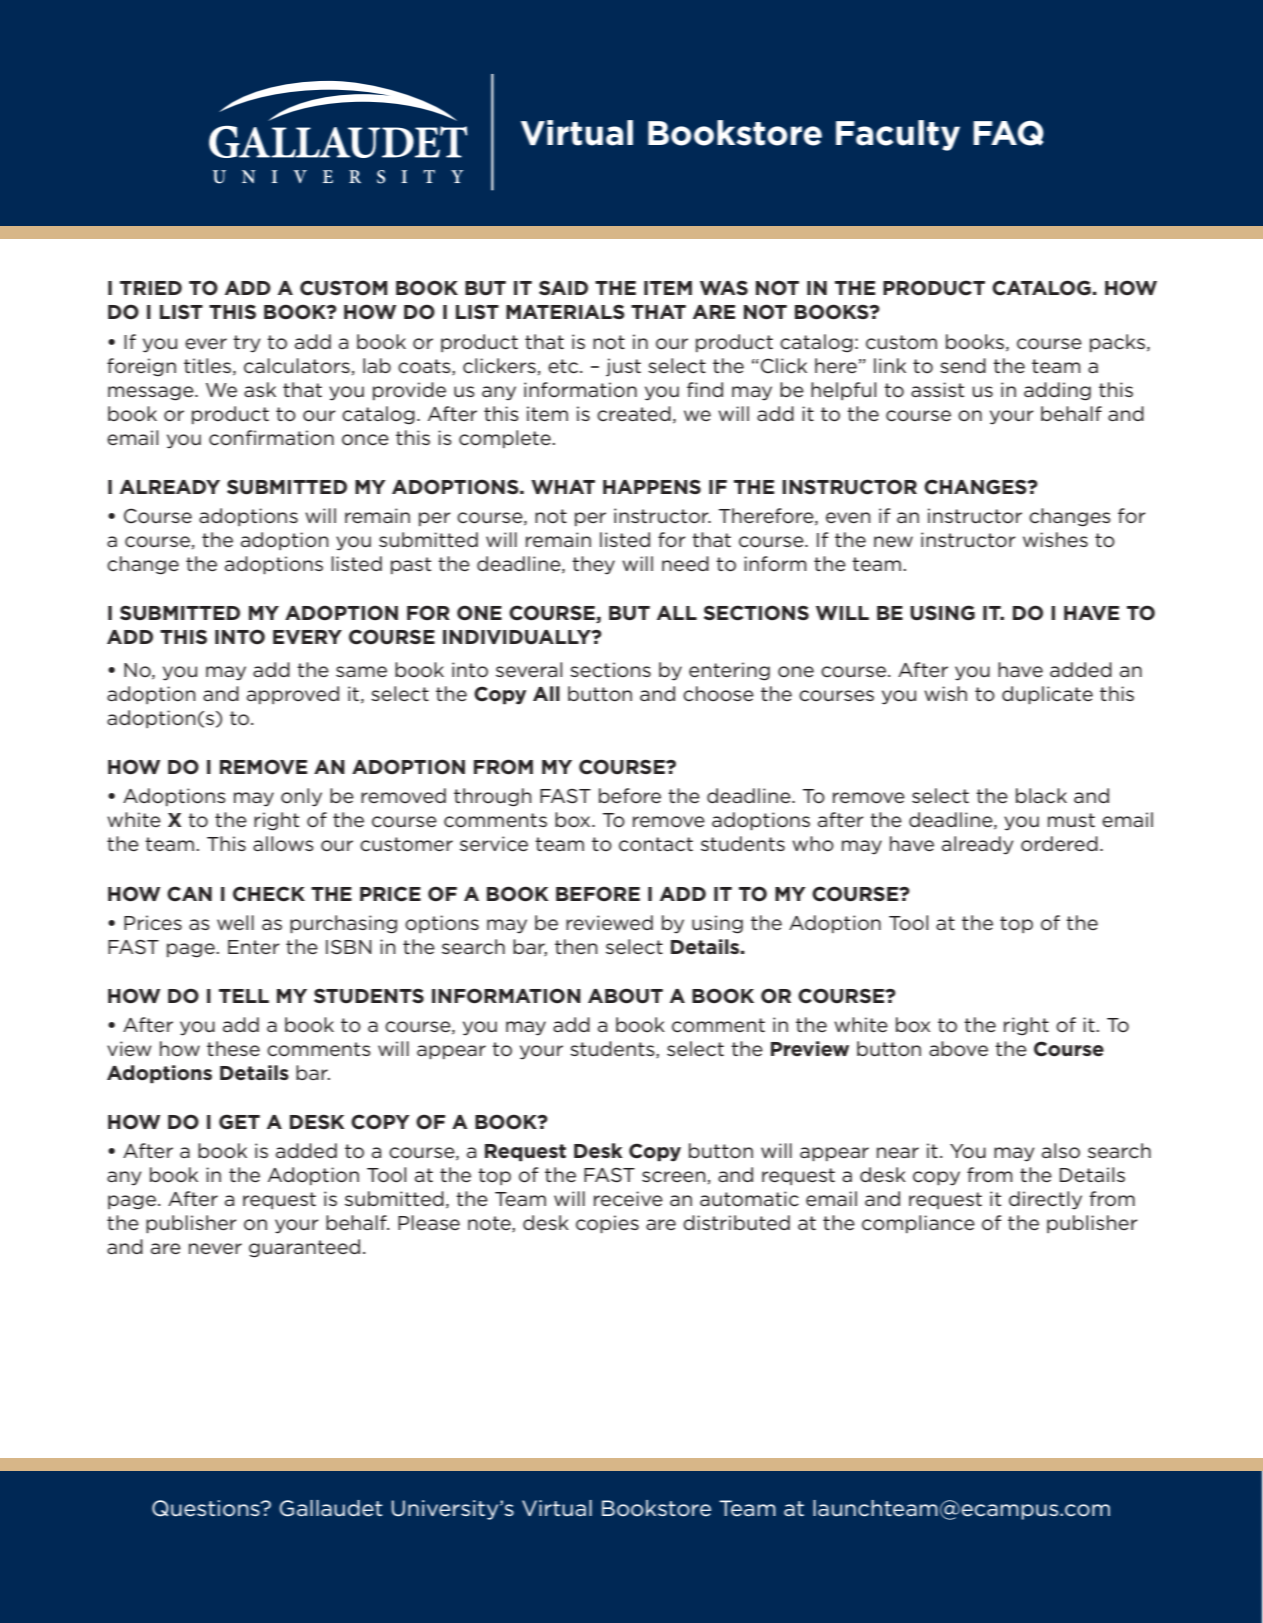 The image size is (1263, 1623). I want to click on FAQ, so click(1008, 133).
